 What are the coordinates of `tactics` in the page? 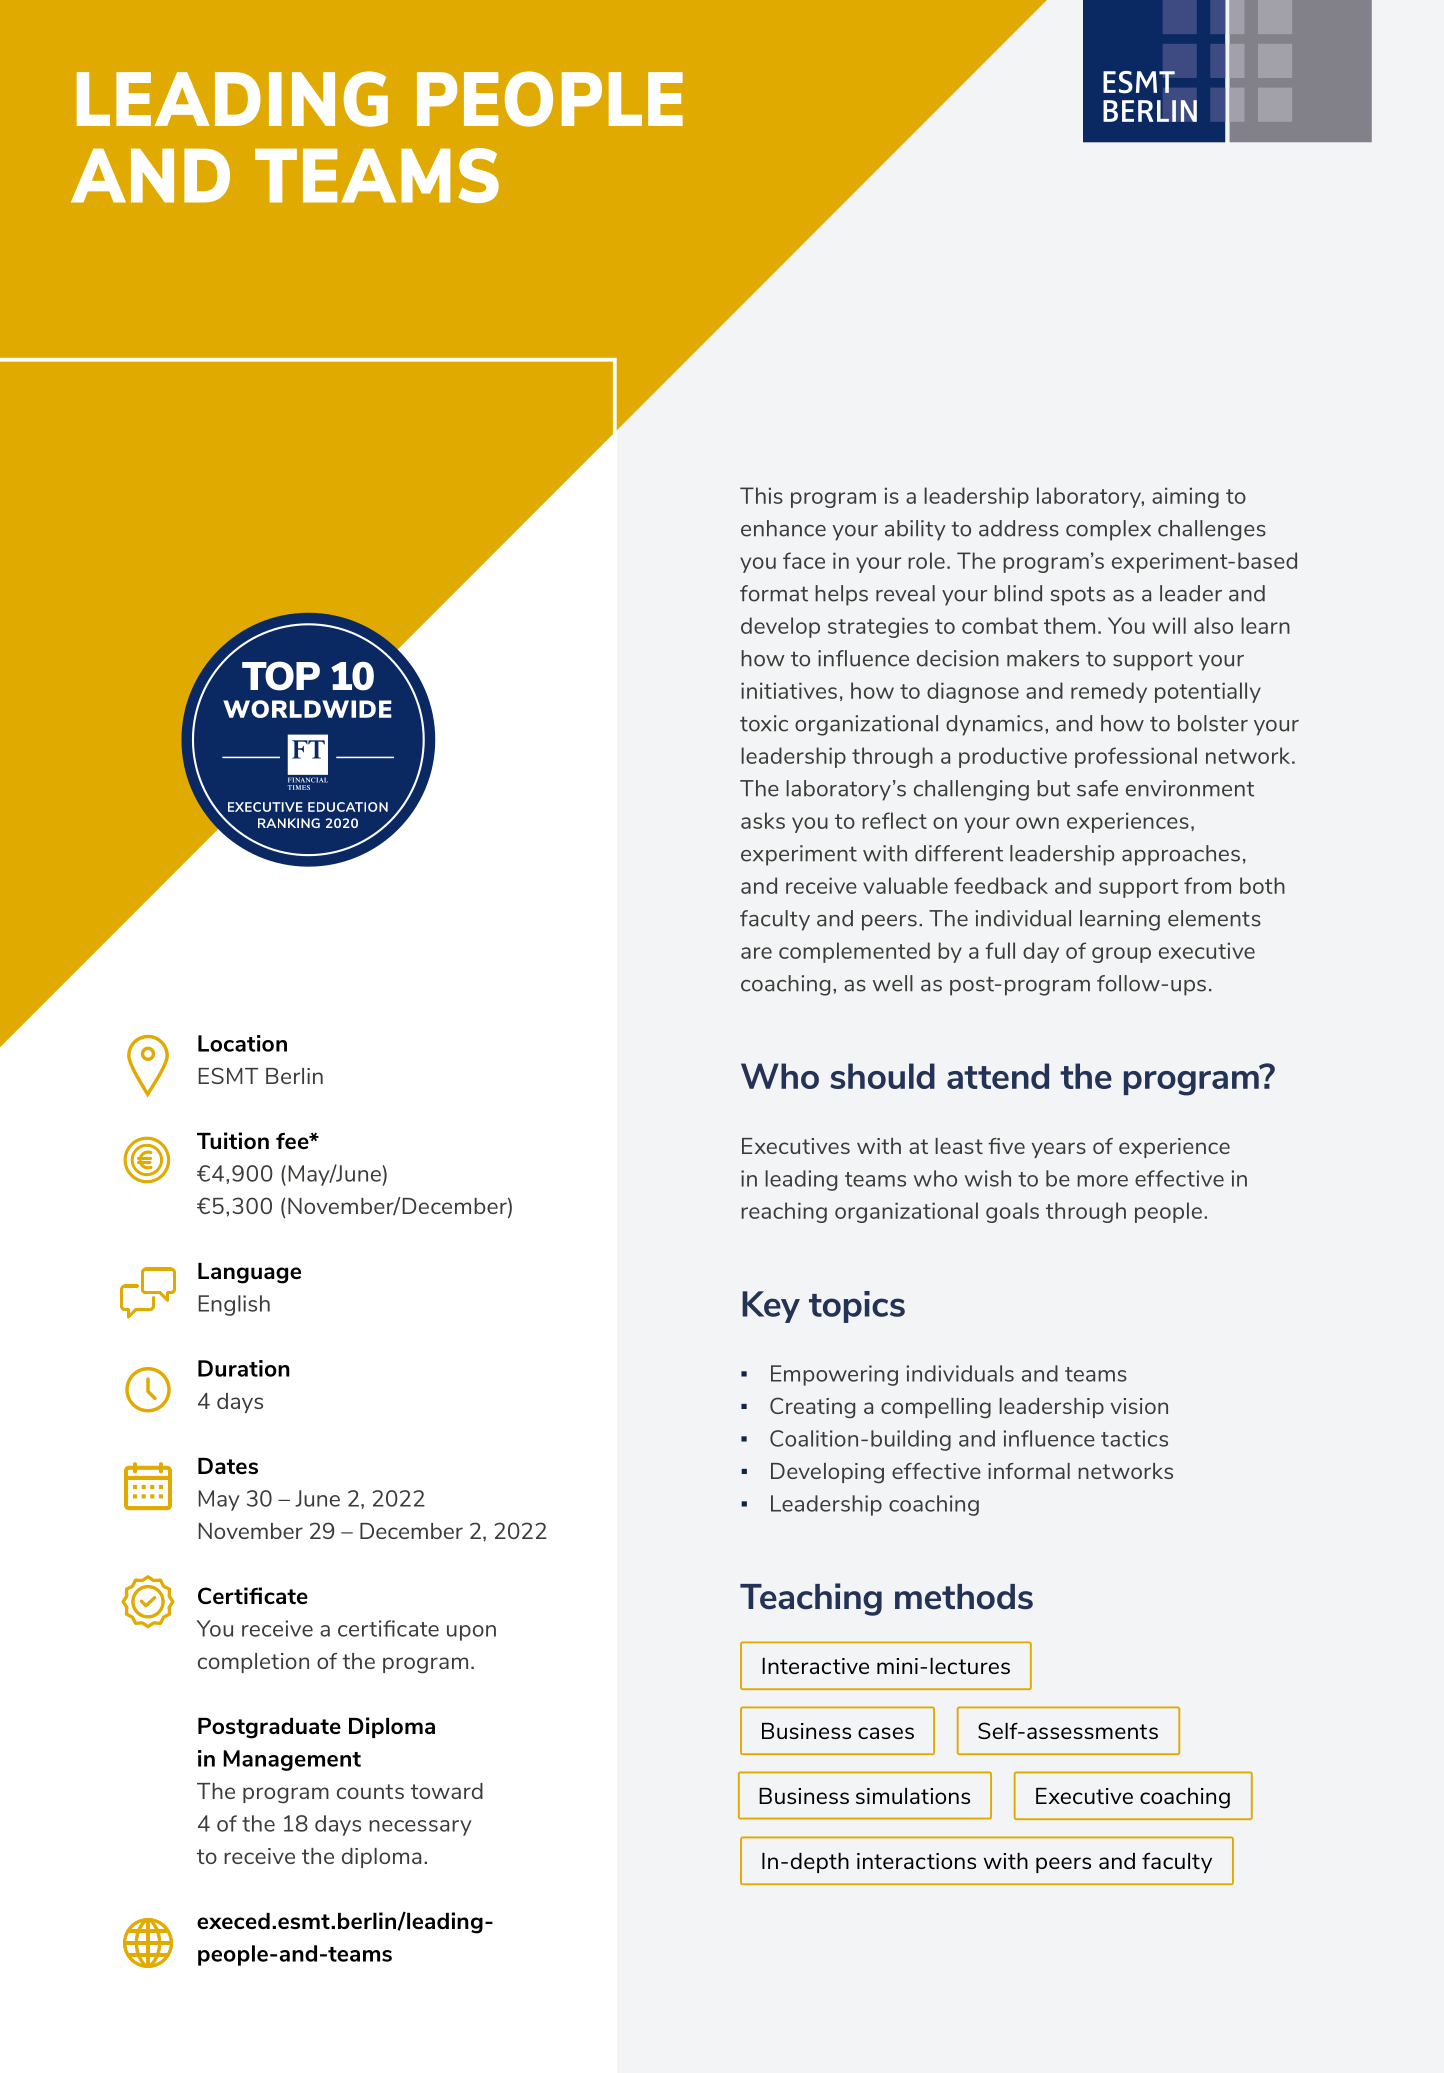 It's located at (1134, 1438).
